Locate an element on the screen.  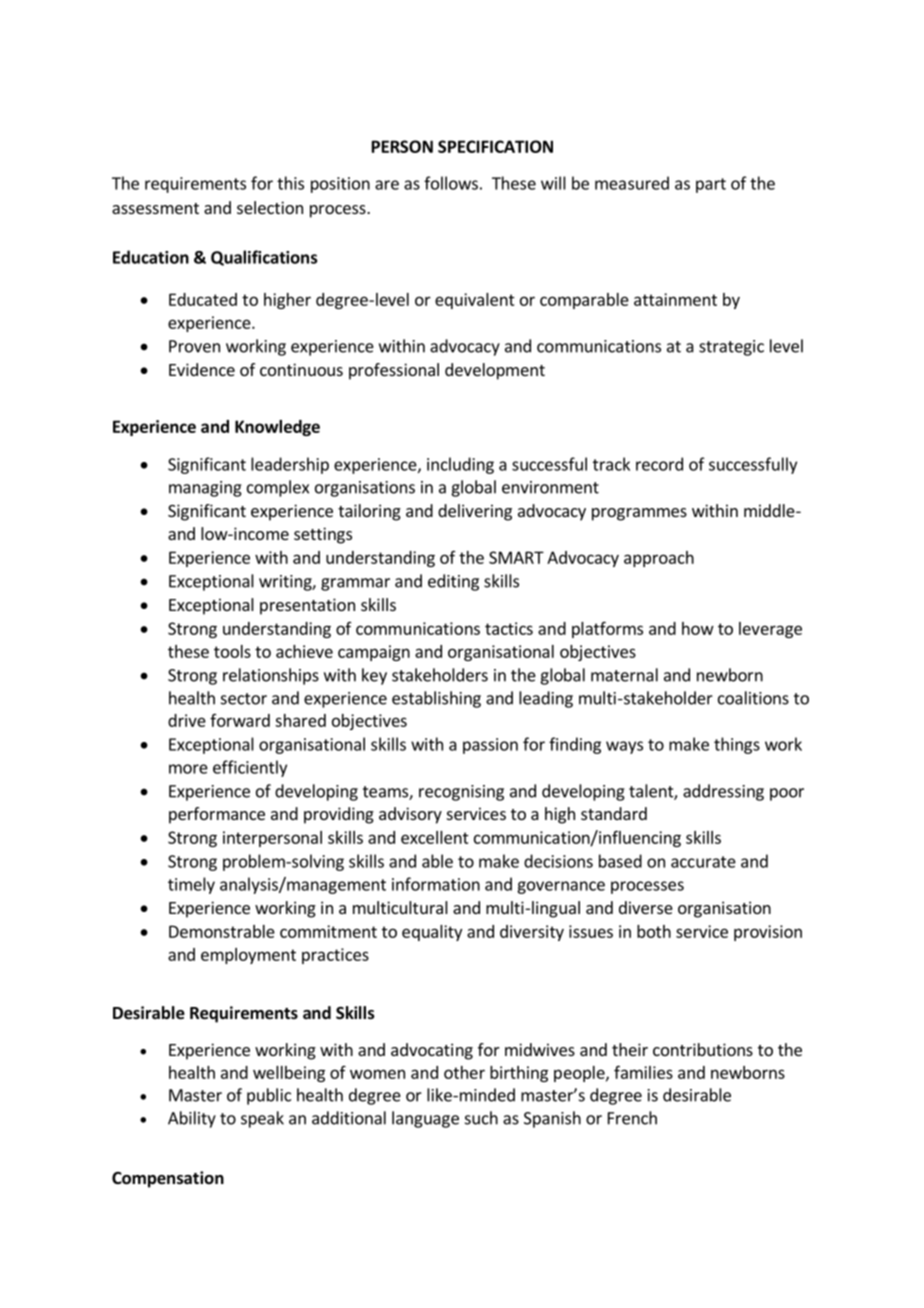
follows is located at coordinates (451, 183).
